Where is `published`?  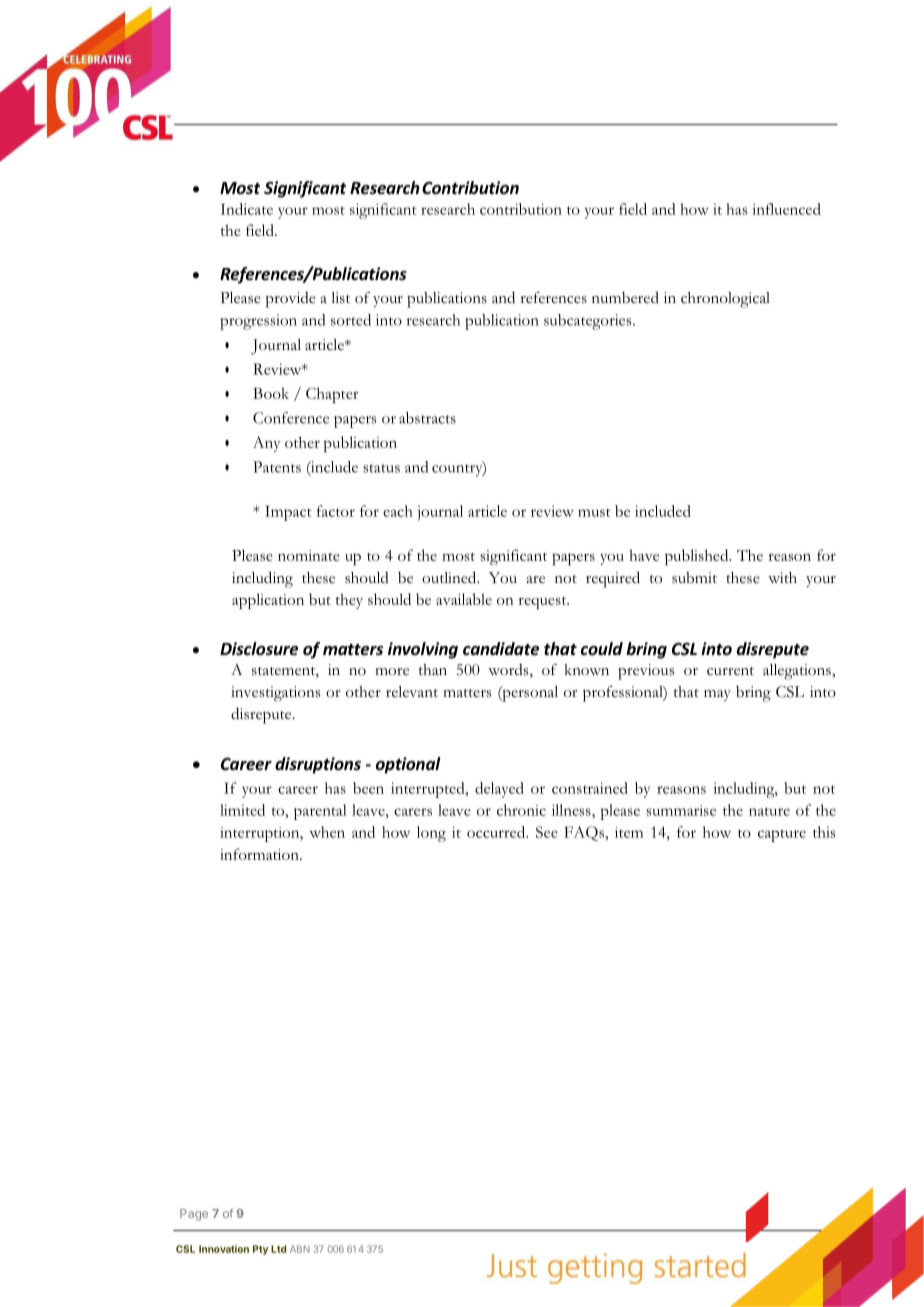 published is located at coordinates (698, 557).
